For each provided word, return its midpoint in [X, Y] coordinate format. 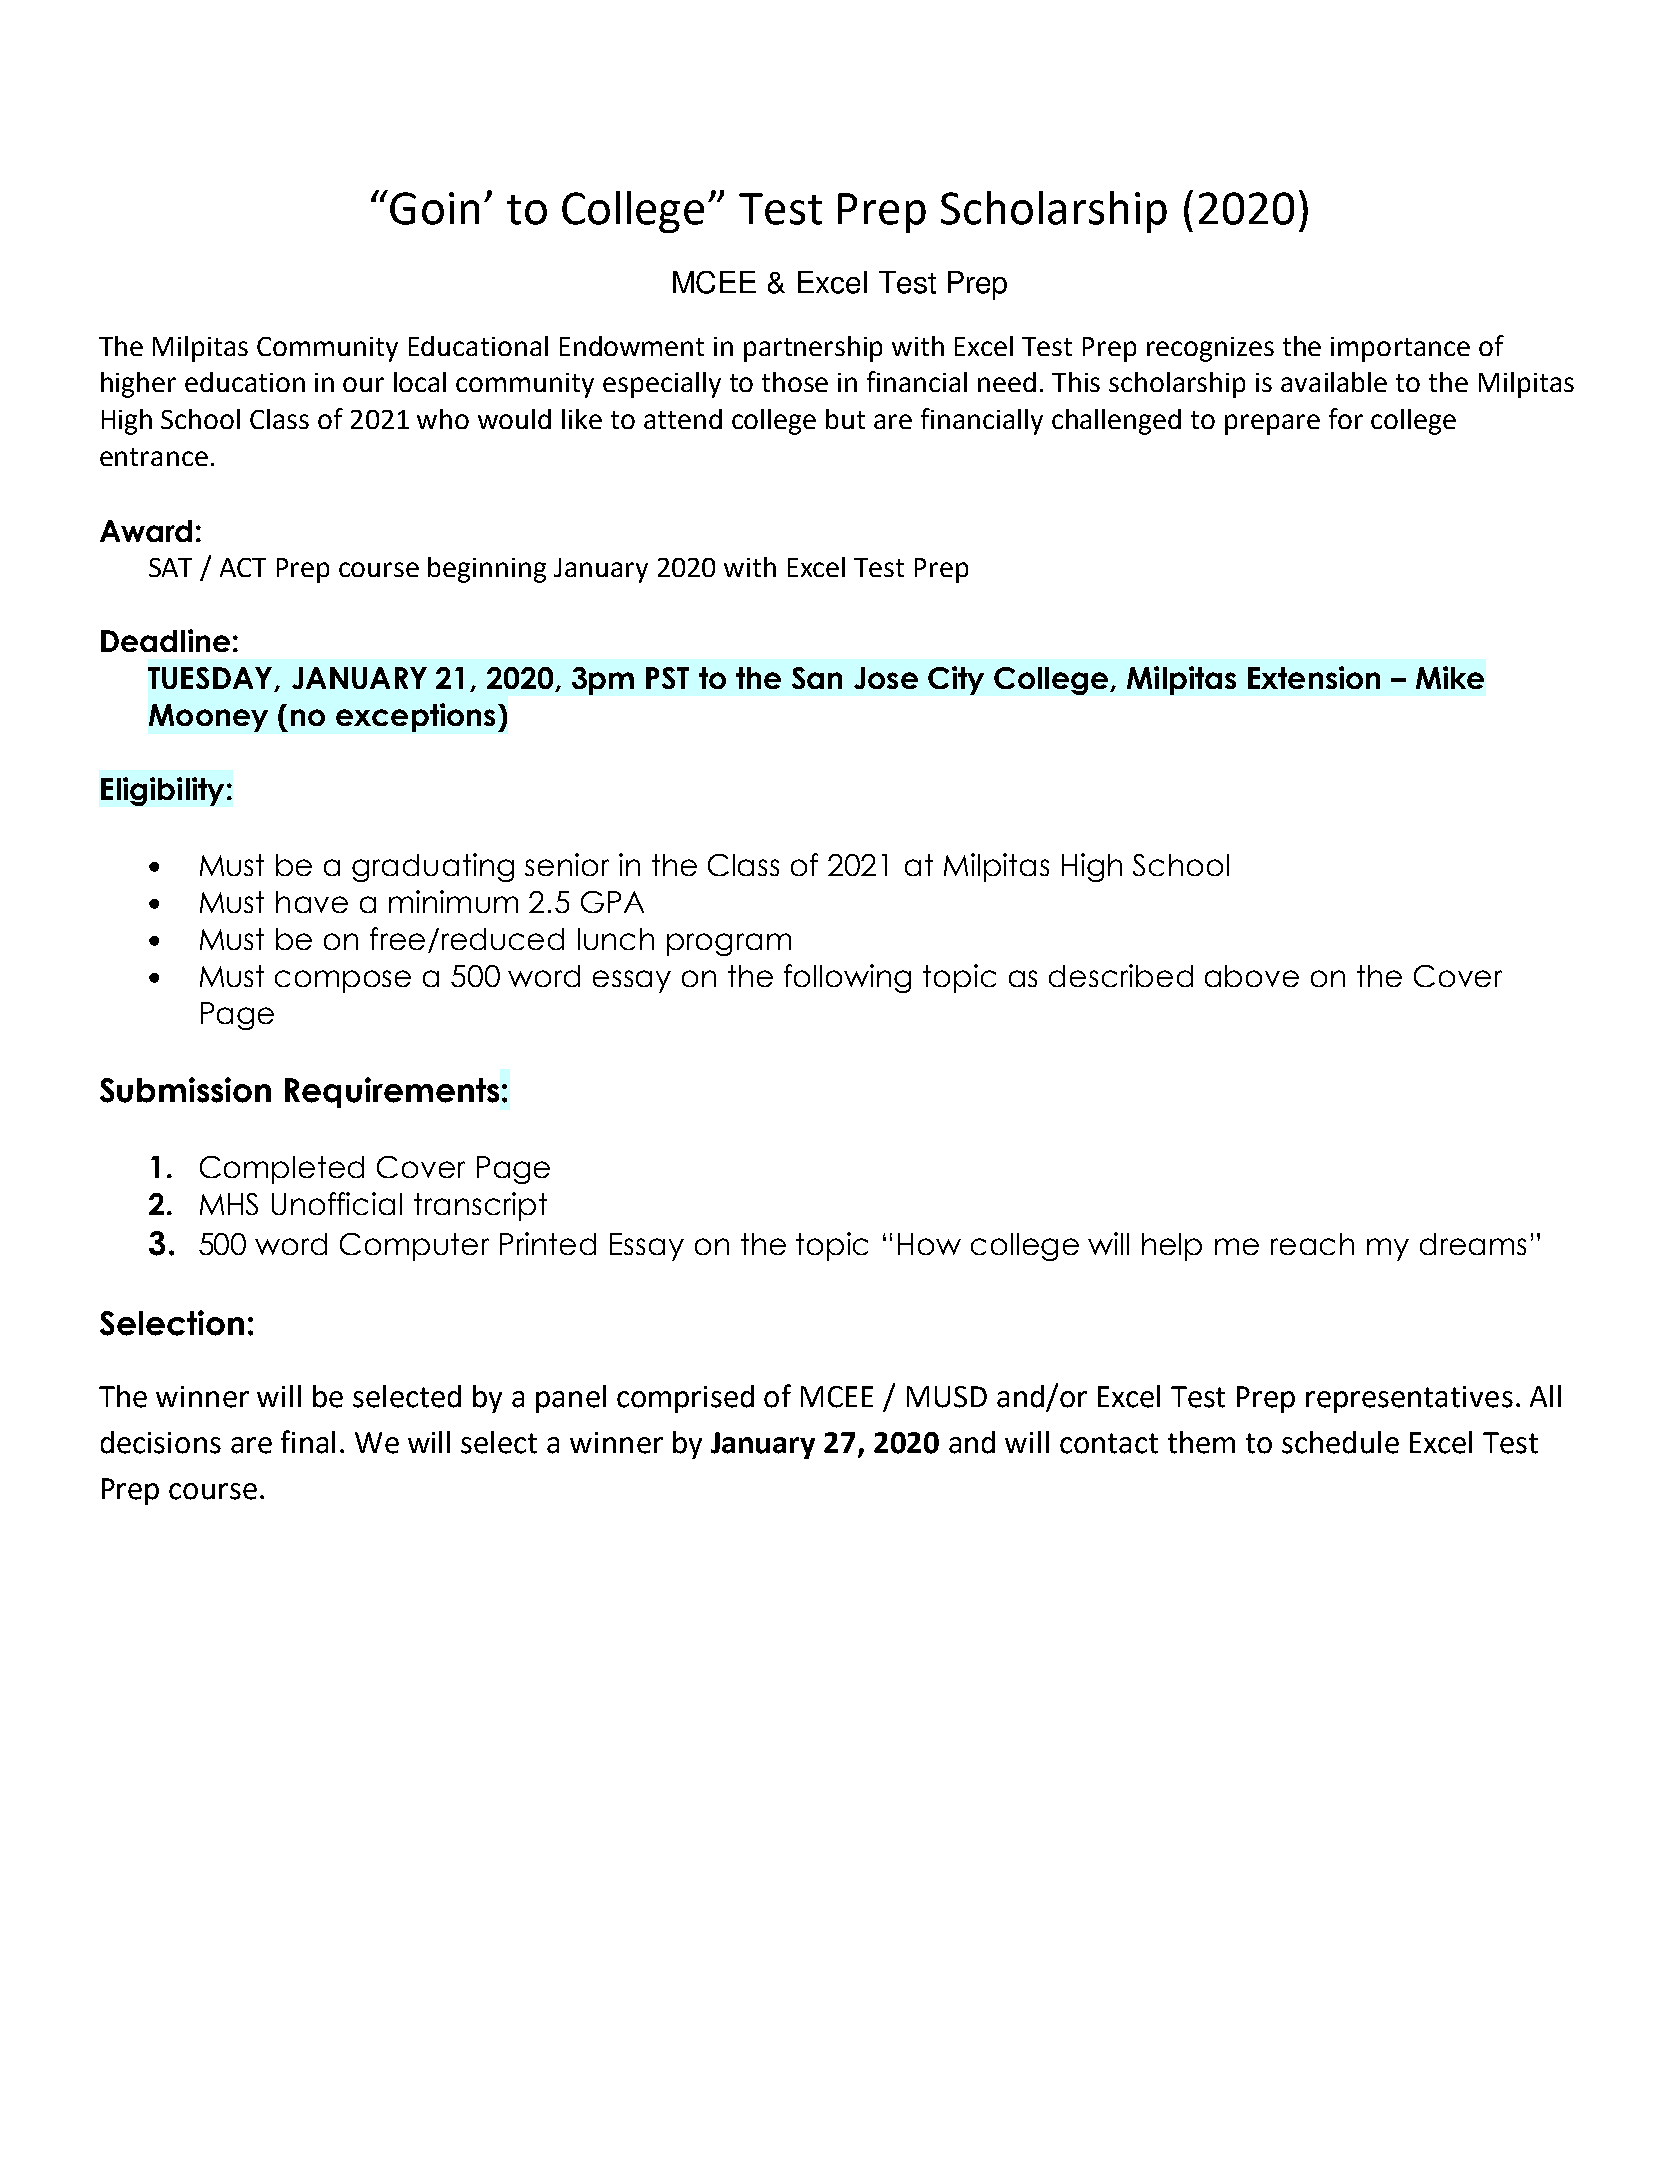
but [845, 419]
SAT [170, 567]
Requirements [392, 1092]
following [847, 978]
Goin [434, 208]
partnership [813, 349]
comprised [685, 1399]
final [308, 1442]
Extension [1314, 677]
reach [1312, 1244]
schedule [1340, 1442]
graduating [433, 867]
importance [1400, 349]
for [1346, 418]
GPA [612, 902]
